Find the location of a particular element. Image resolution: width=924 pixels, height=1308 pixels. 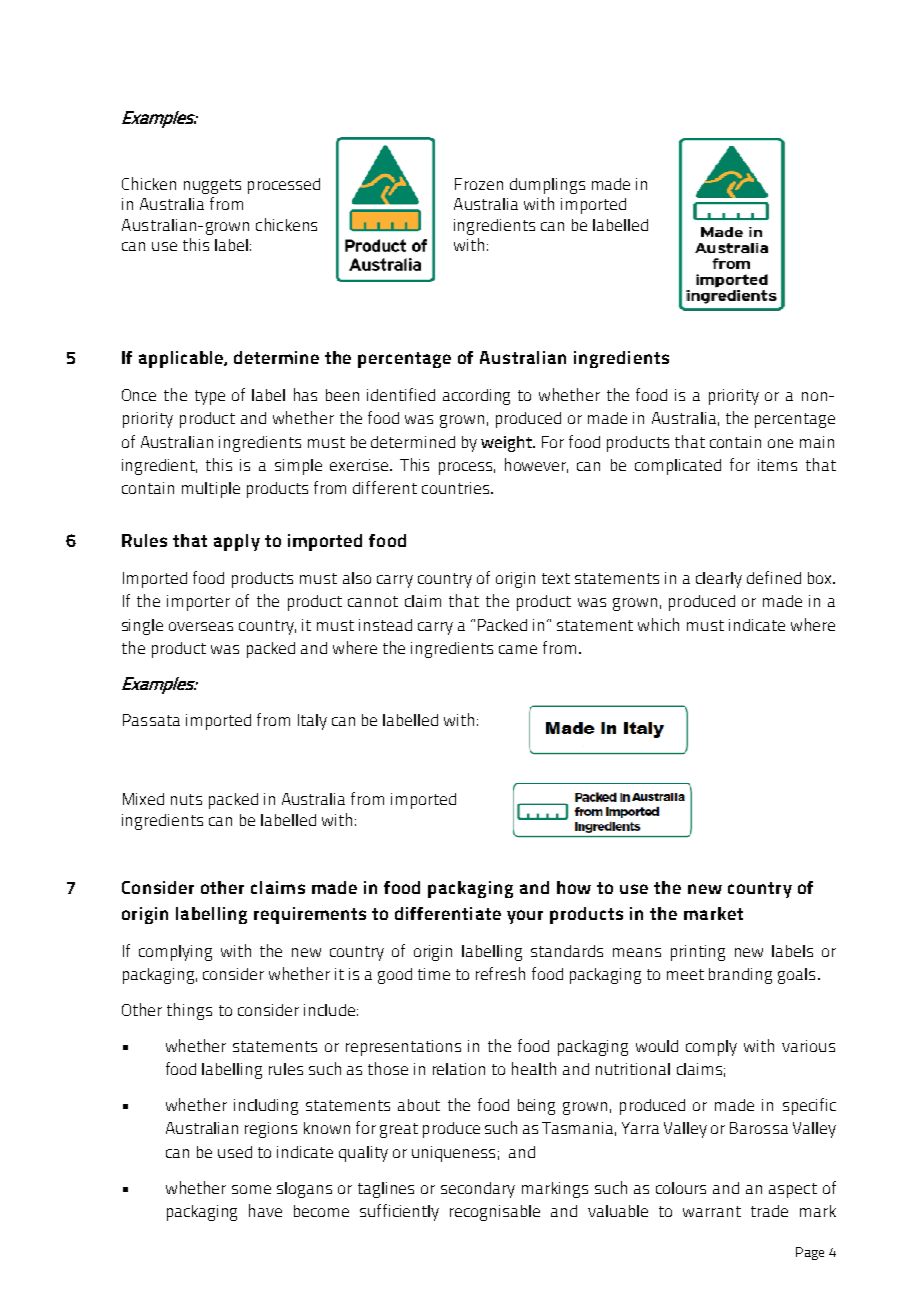

which is located at coordinates (658, 624).
